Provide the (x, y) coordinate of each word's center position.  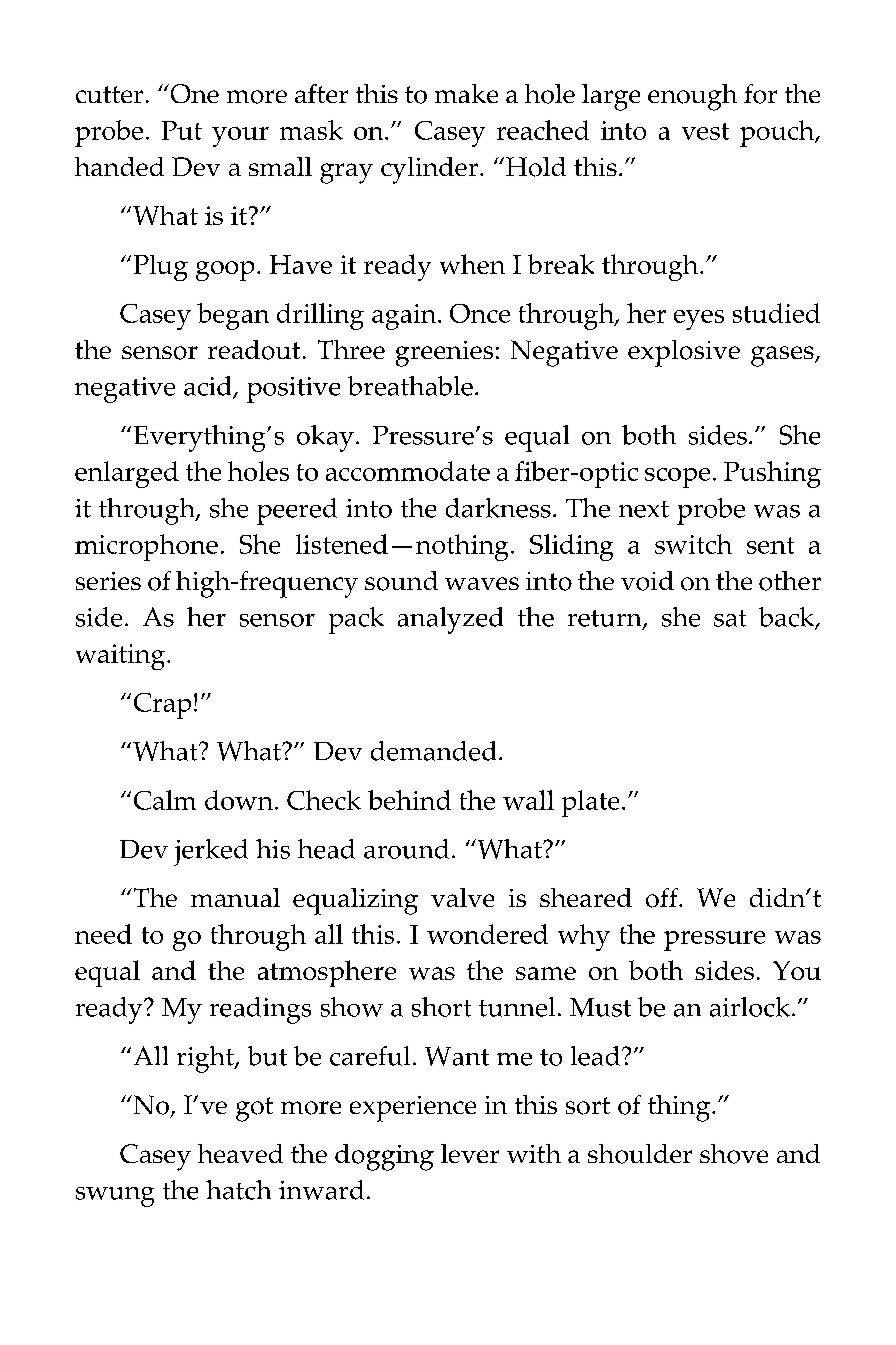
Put (182, 130)
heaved (240, 1153)
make (466, 93)
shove (734, 1154)
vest (705, 131)
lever (470, 1153)
